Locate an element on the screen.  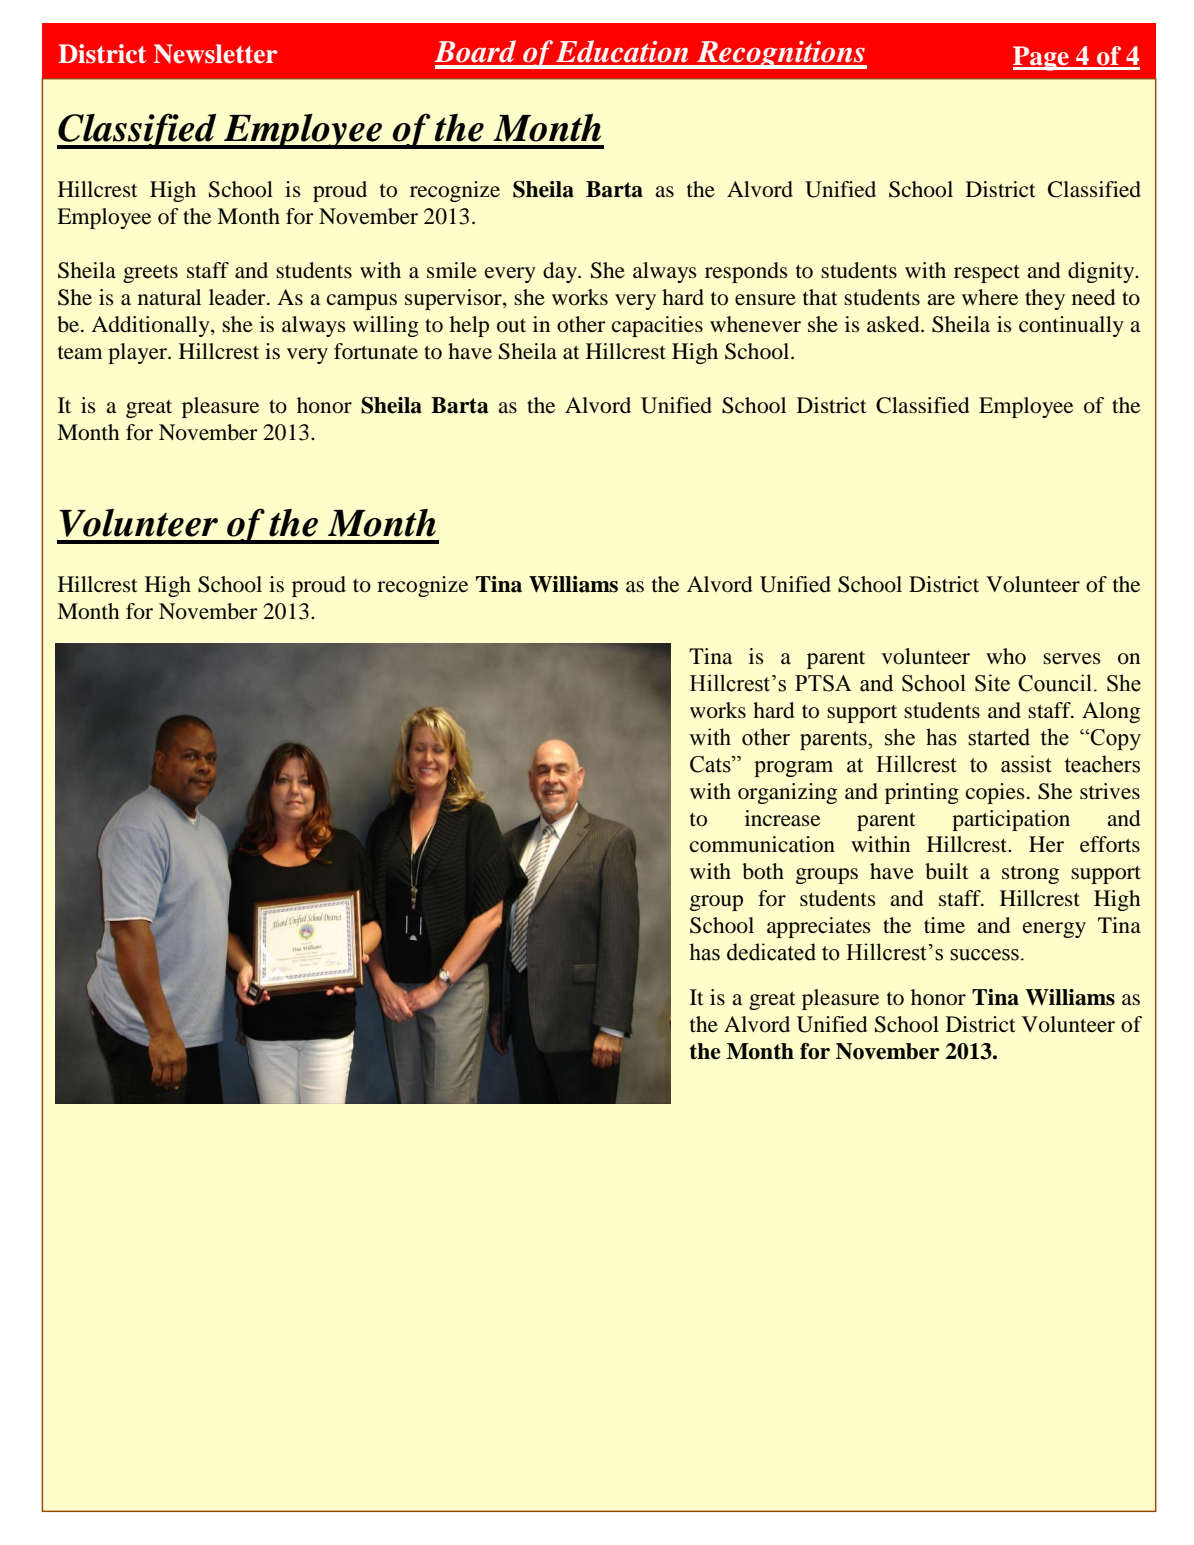
capacities is located at coordinates (657, 326).
